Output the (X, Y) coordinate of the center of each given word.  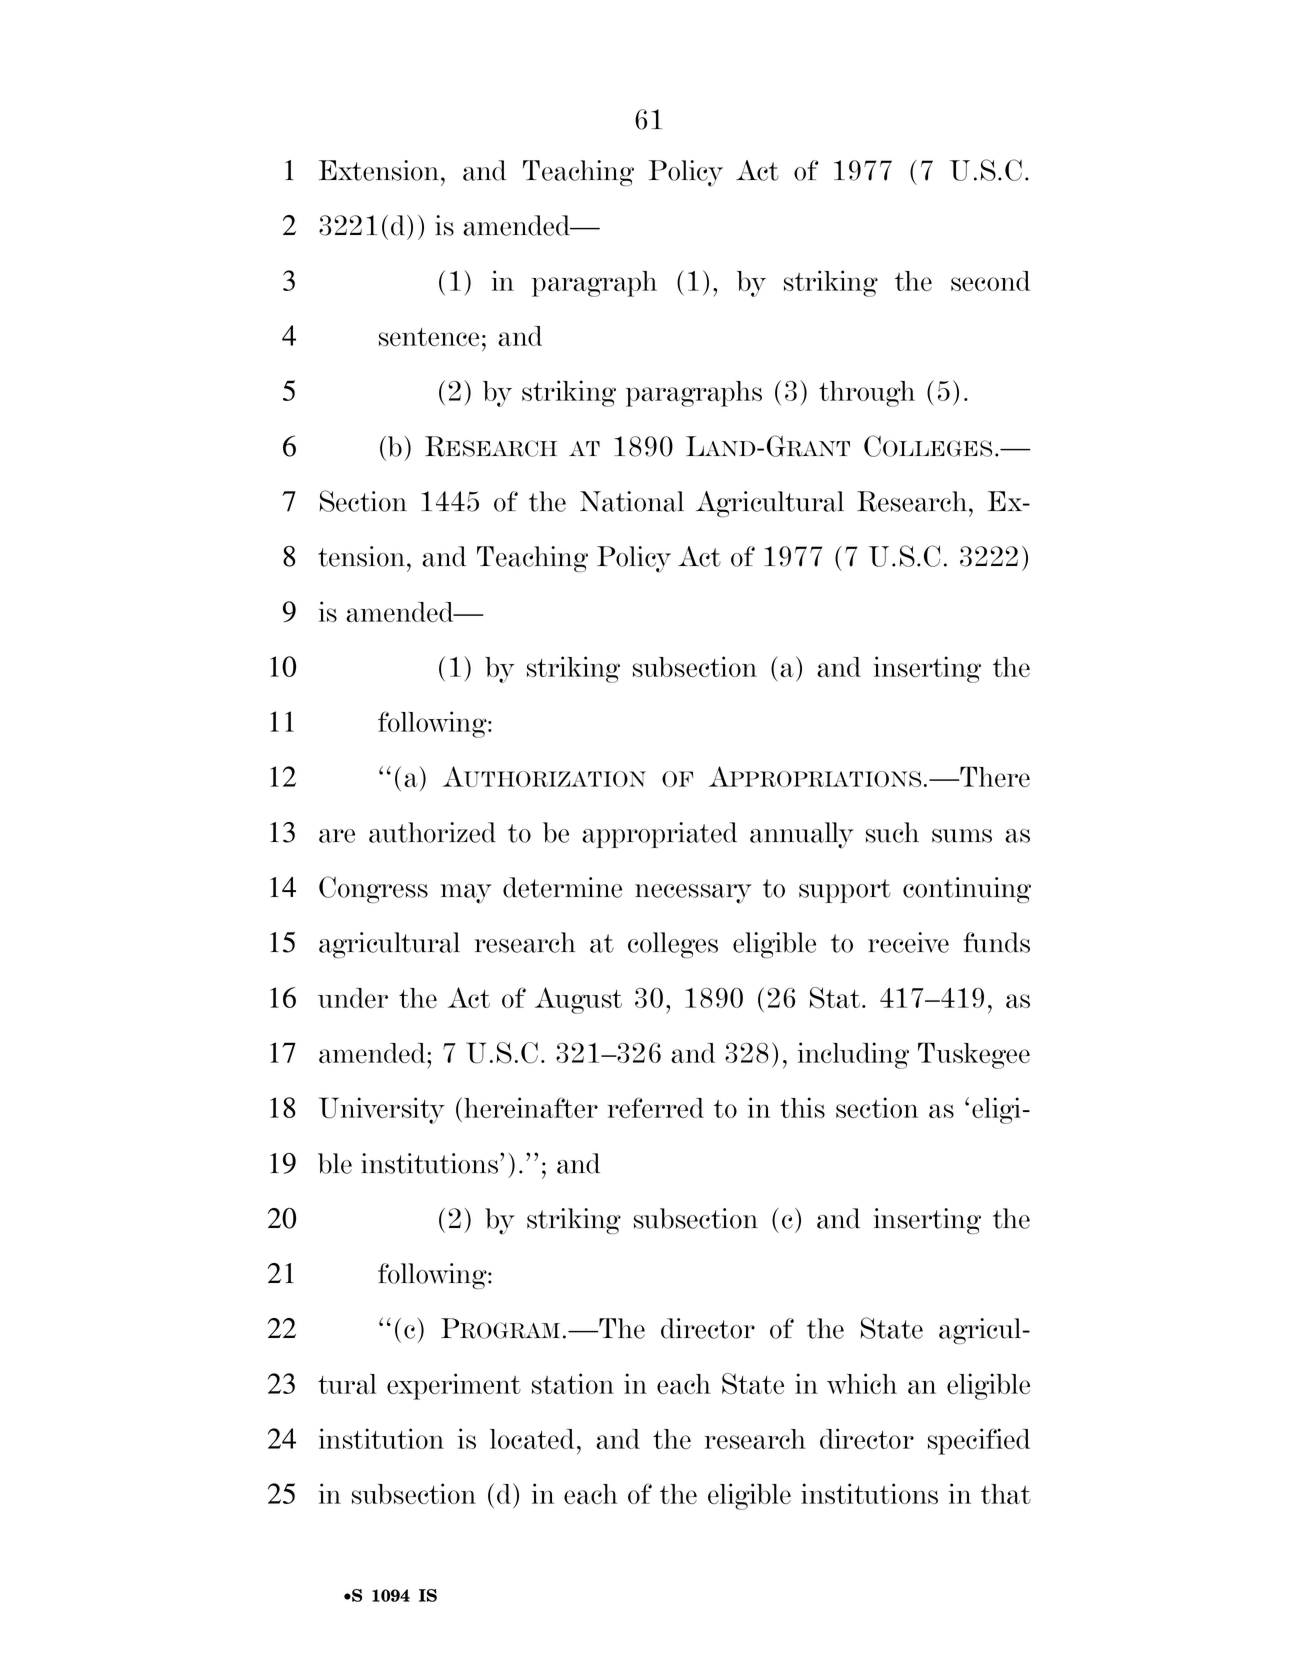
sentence (429, 337)
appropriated (659, 835)
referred (656, 1107)
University (382, 1110)
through (867, 394)
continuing (967, 890)
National (632, 501)
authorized (432, 832)
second (990, 281)
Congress (373, 889)
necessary (693, 894)
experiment (454, 1386)
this (802, 1107)
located (532, 1439)
